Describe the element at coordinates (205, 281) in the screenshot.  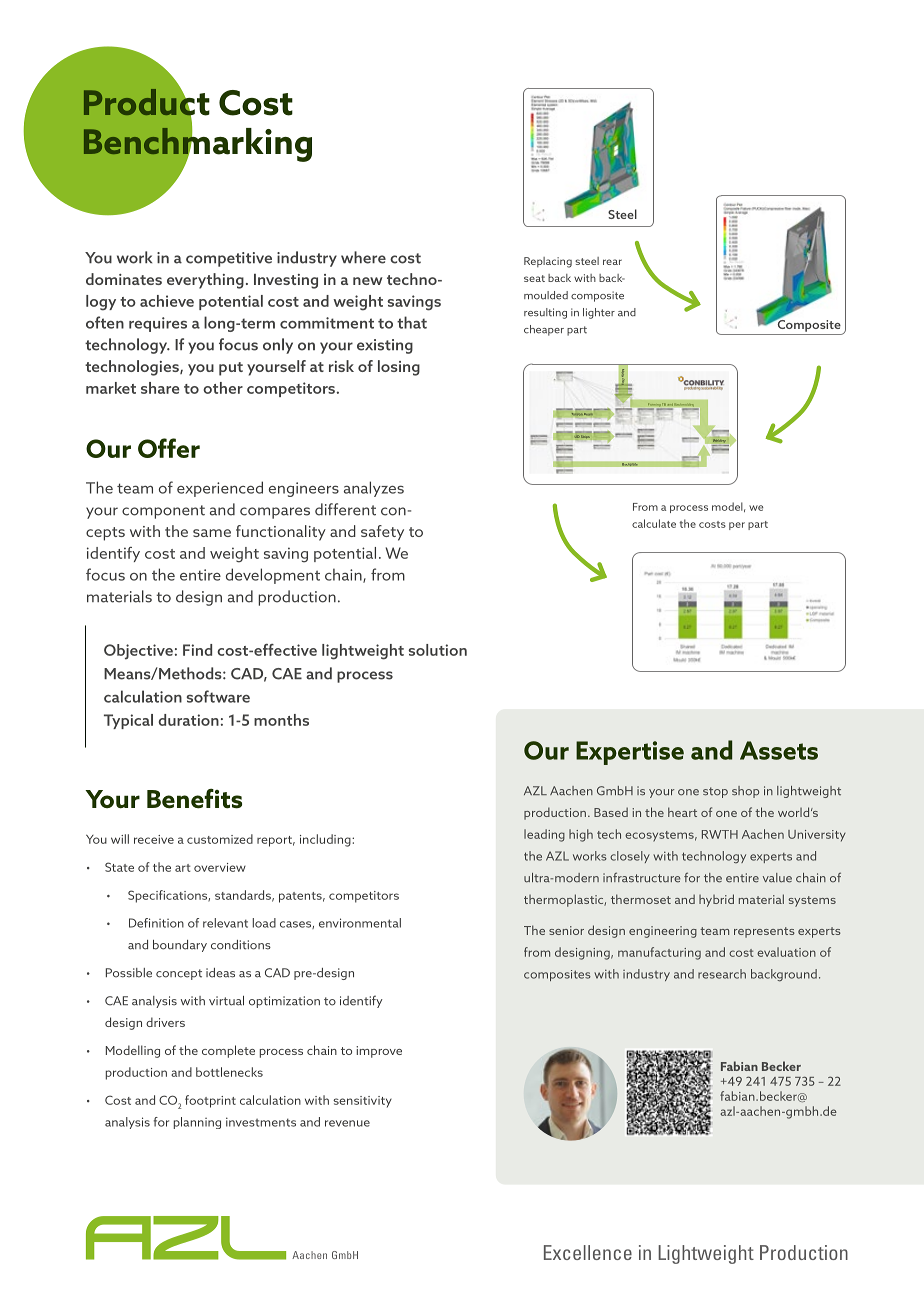
I see `everything` at that location.
